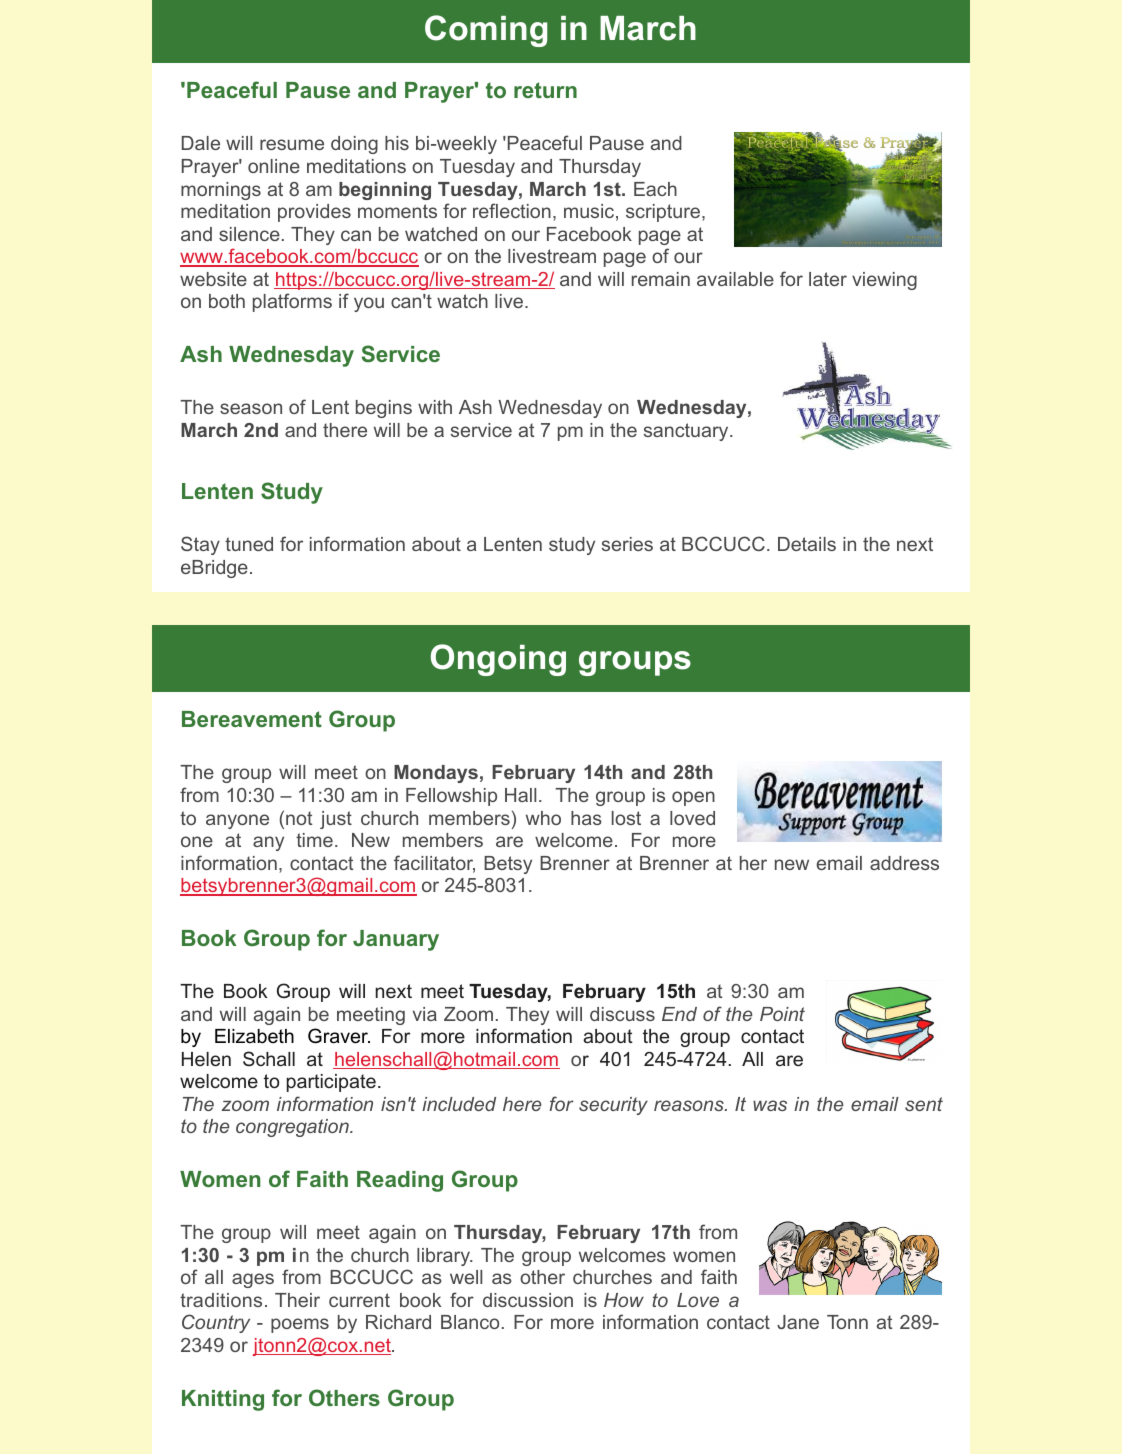 The image size is (1123, 1454). I want to click on poems, so click(300, 1325).
